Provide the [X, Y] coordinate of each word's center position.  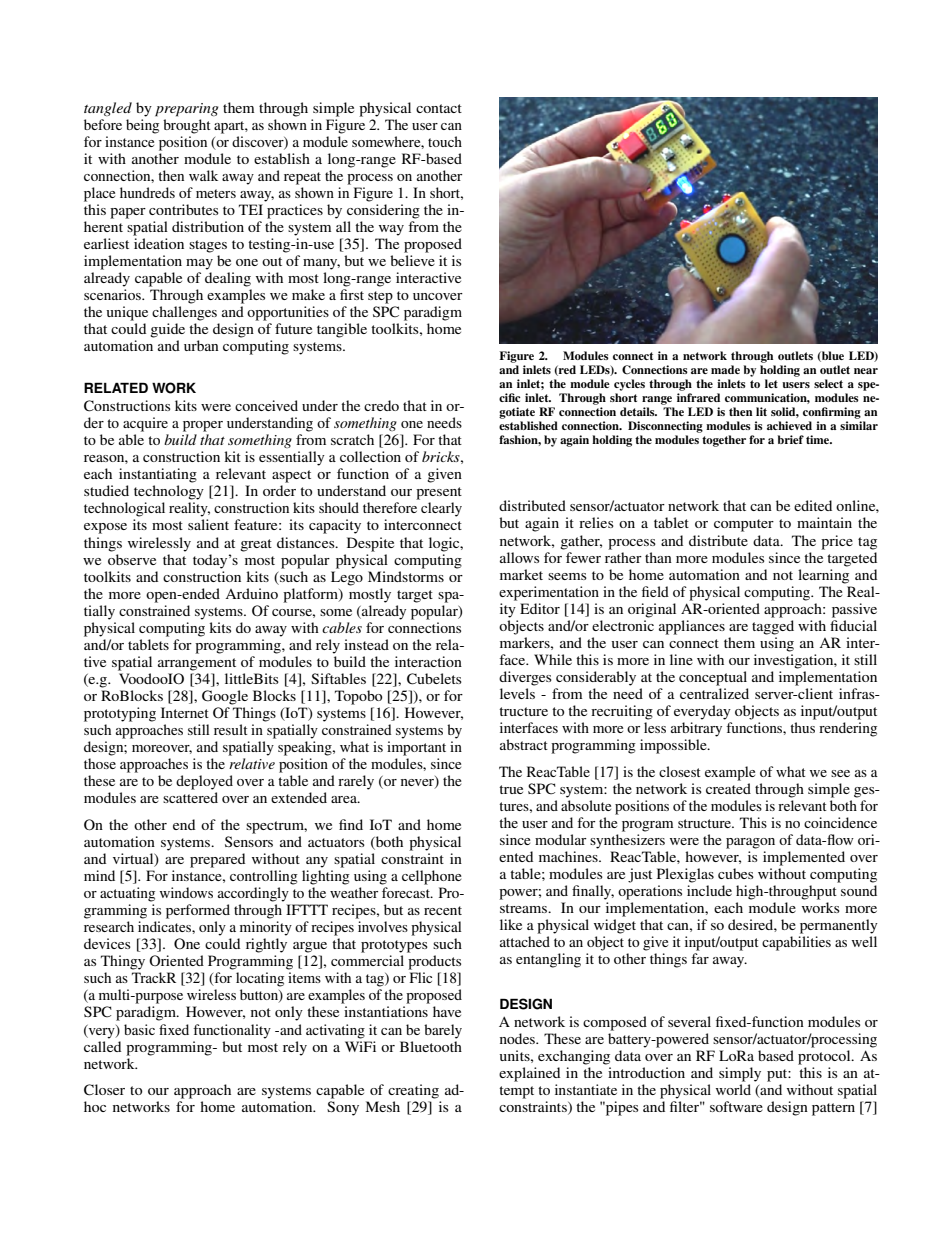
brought [187, 126]
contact [439, 108]
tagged [773, 627]
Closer [104, 1090]
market [521, 574]
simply [740, 1074]
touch [445, 141]
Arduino [252, 593]
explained [529, 1074]
